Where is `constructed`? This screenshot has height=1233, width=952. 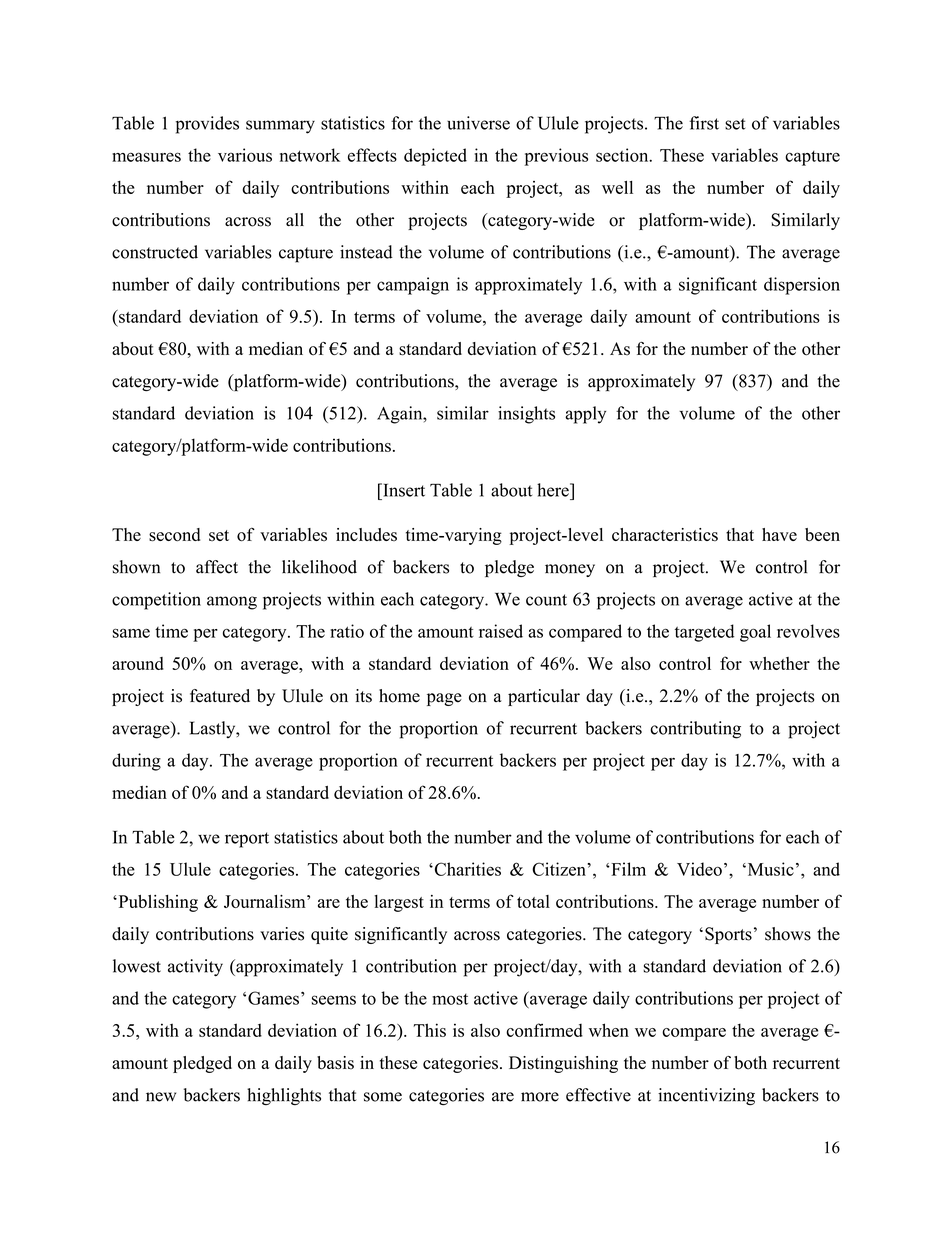 constructed is located at coordinates (155, 252).
